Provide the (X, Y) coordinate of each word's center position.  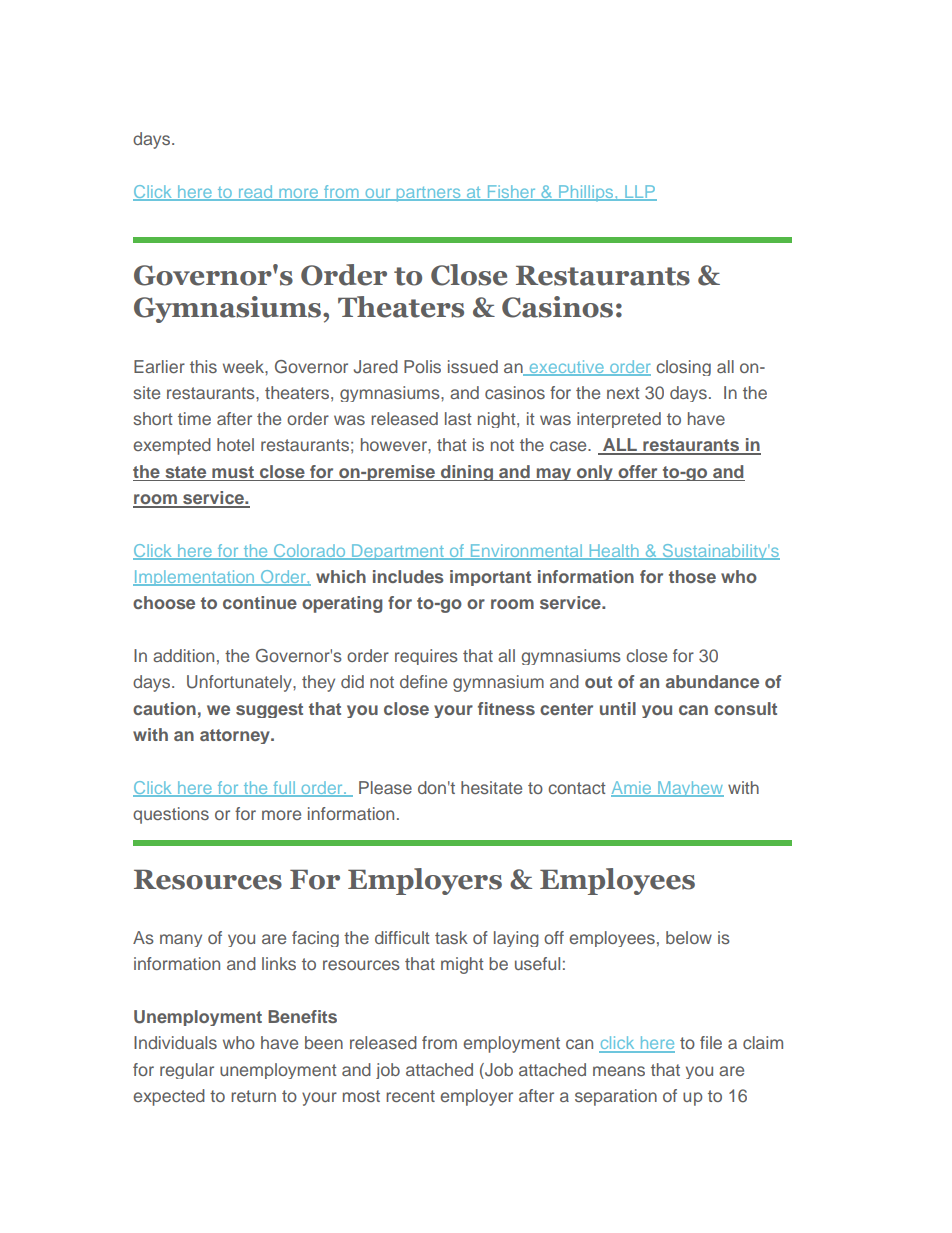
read (255, 193)
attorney (236, 736)
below (689, 937)
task (451, 937)
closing (683, 368)
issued (473, 366)
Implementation (195, 578)
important (490, 578)
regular (187, 1071)
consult (745, 708)
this (203, 366)
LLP (640, 192)
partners (428, 194)
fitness (506, 708)
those (692, 576)
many (181, 940)
